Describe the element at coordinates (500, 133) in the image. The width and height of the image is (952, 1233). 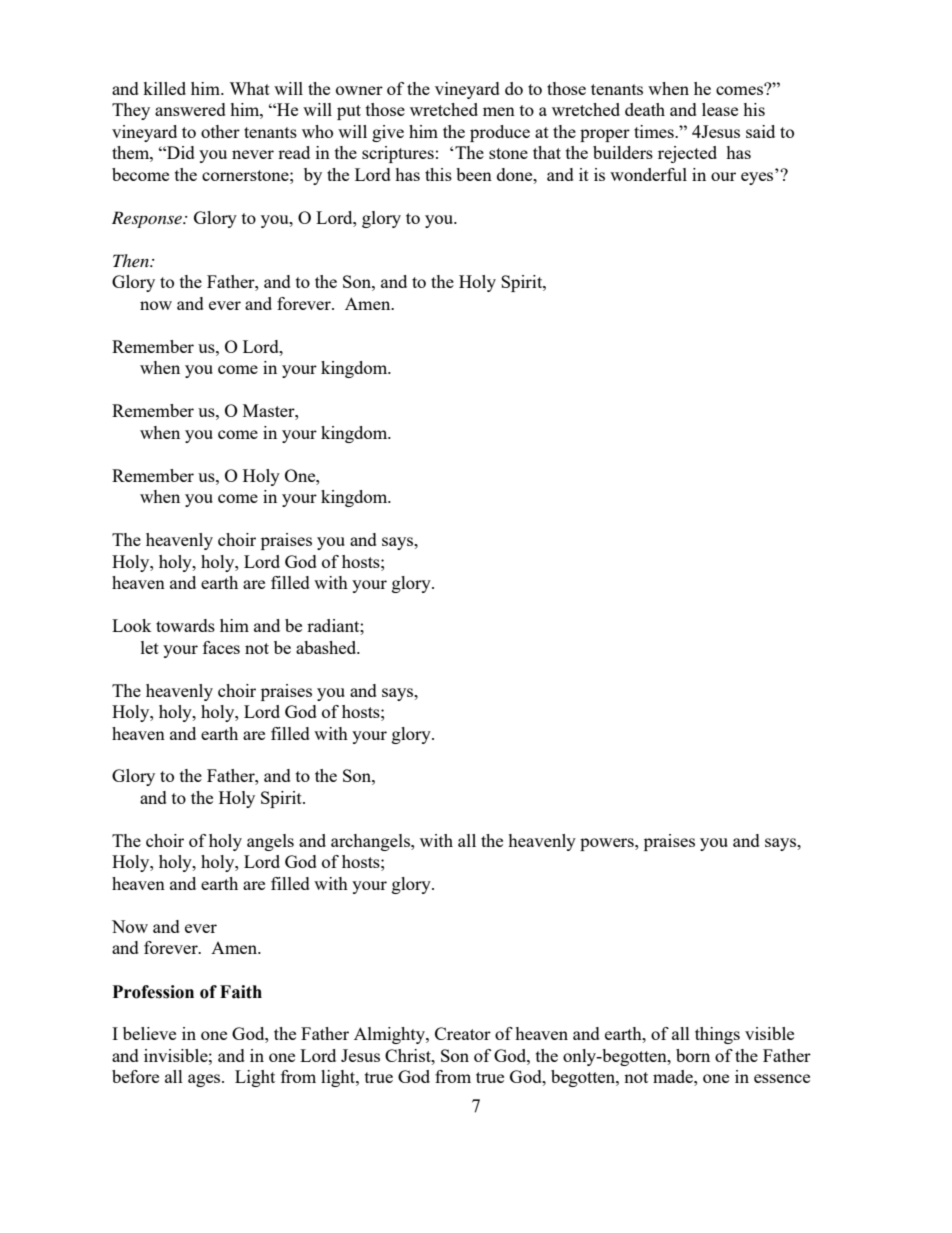
I see `produce` at that location.
